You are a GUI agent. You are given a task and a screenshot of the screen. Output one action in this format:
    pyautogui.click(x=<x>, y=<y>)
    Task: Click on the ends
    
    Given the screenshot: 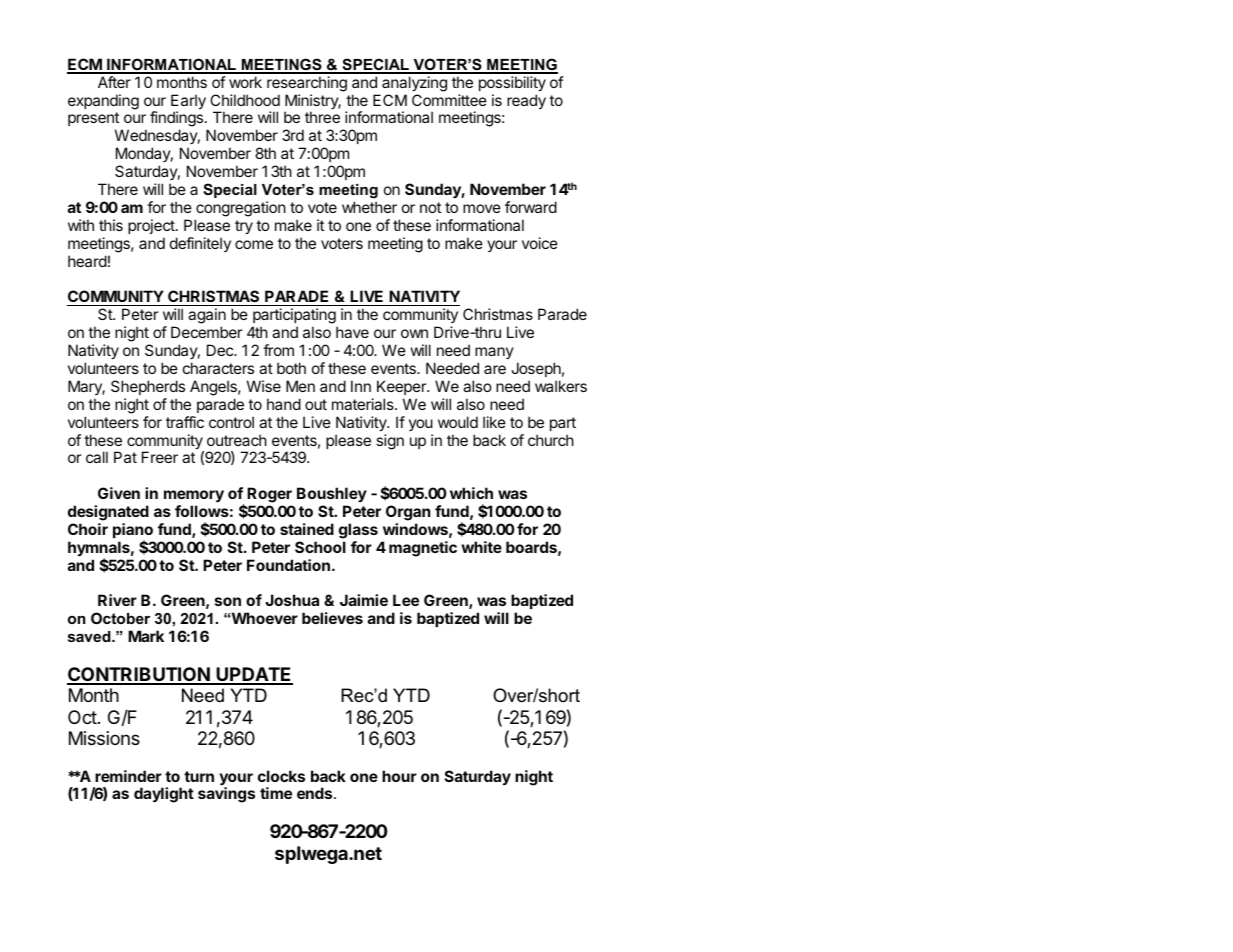 What is the action you would take?
    pyautogui.click(x=316, y=793)
